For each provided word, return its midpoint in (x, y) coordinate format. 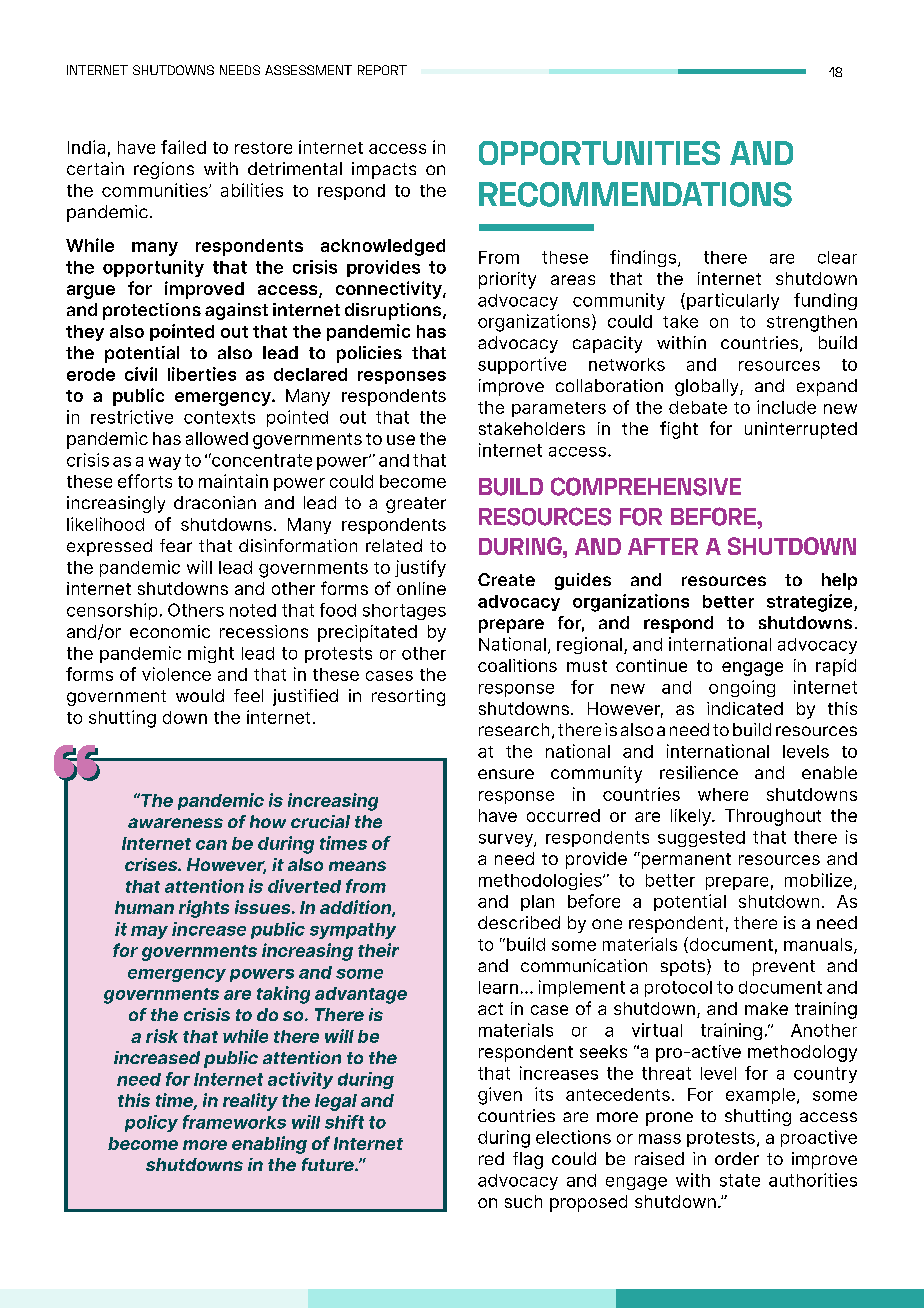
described (519, 922)
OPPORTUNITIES (599, 153)
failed (183, 147)
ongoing (742, 688)
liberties (202, 374)
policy (151, 1123)
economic (170, 631)
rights (204, 909)
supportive (522, 365)
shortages (404, 612)
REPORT (382, 70)
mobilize (820, 881)
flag (528, 1160)
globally (708, 387)
